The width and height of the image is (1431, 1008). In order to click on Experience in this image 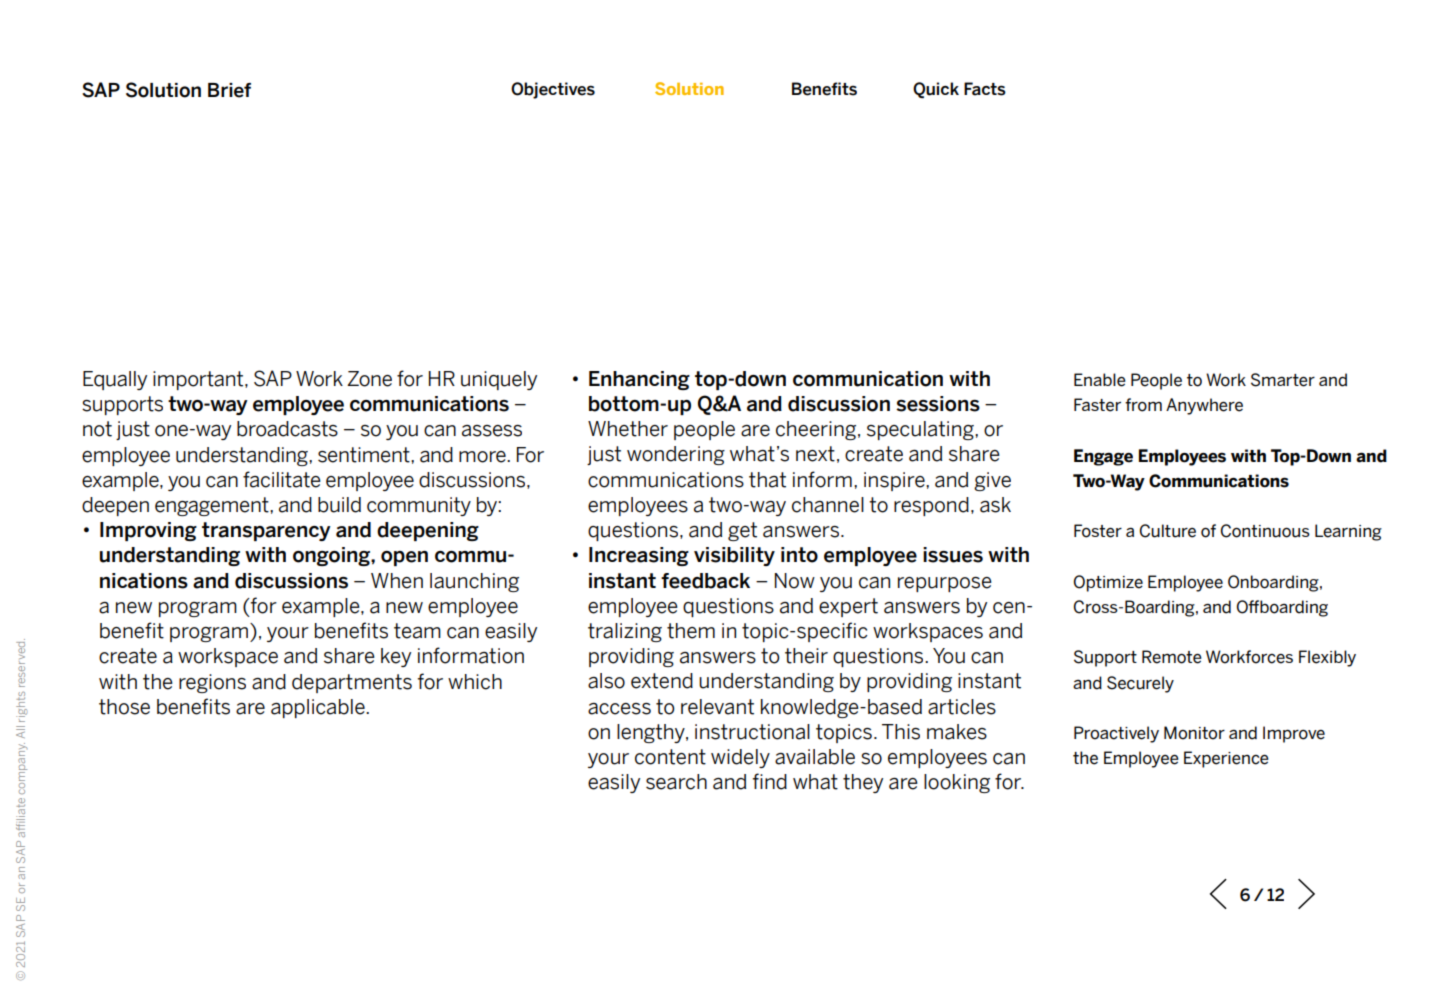, I will do `click(1226, 759)`.
